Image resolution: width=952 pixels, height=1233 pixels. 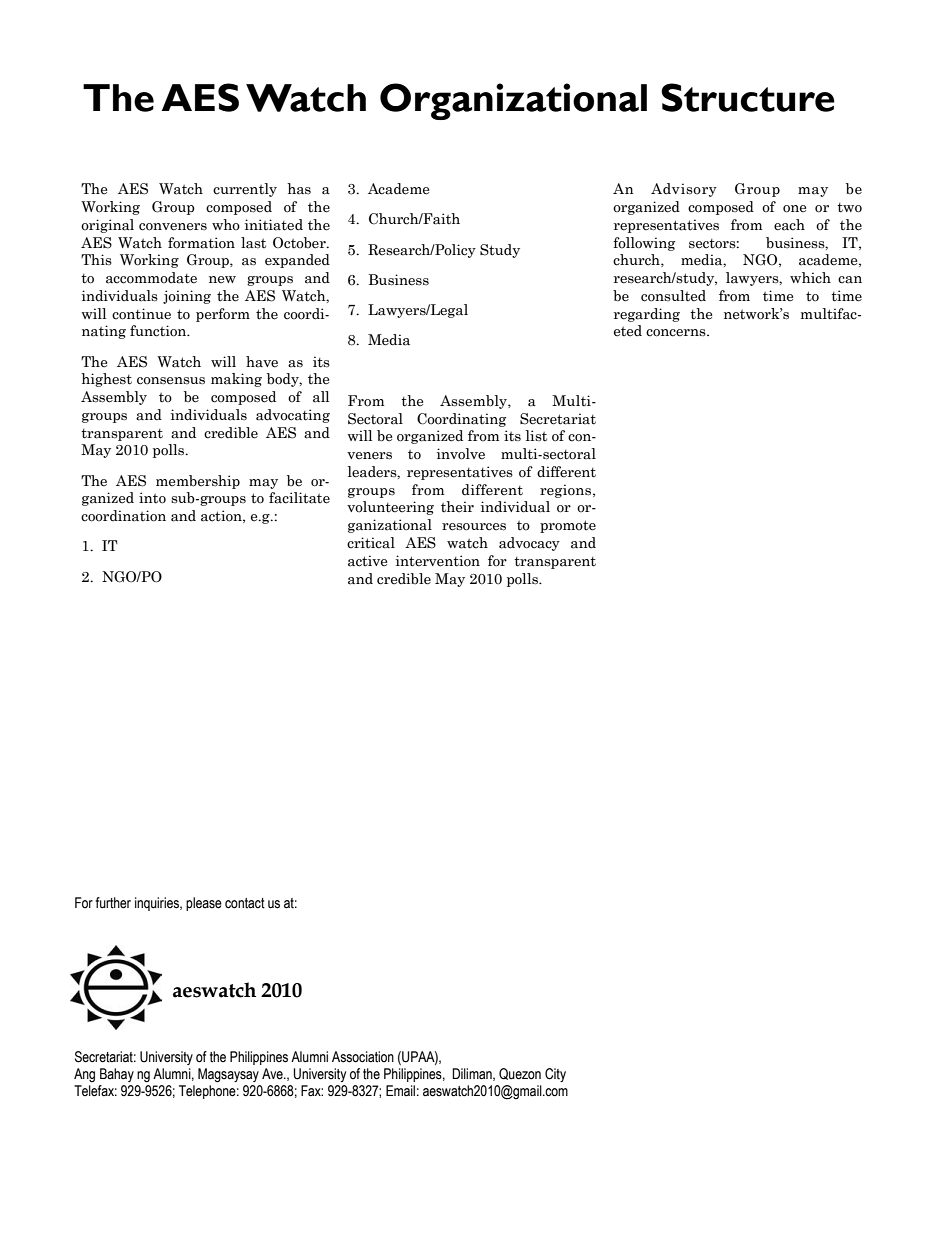 I want to click on advocacy, so click(x=529, y=544).
